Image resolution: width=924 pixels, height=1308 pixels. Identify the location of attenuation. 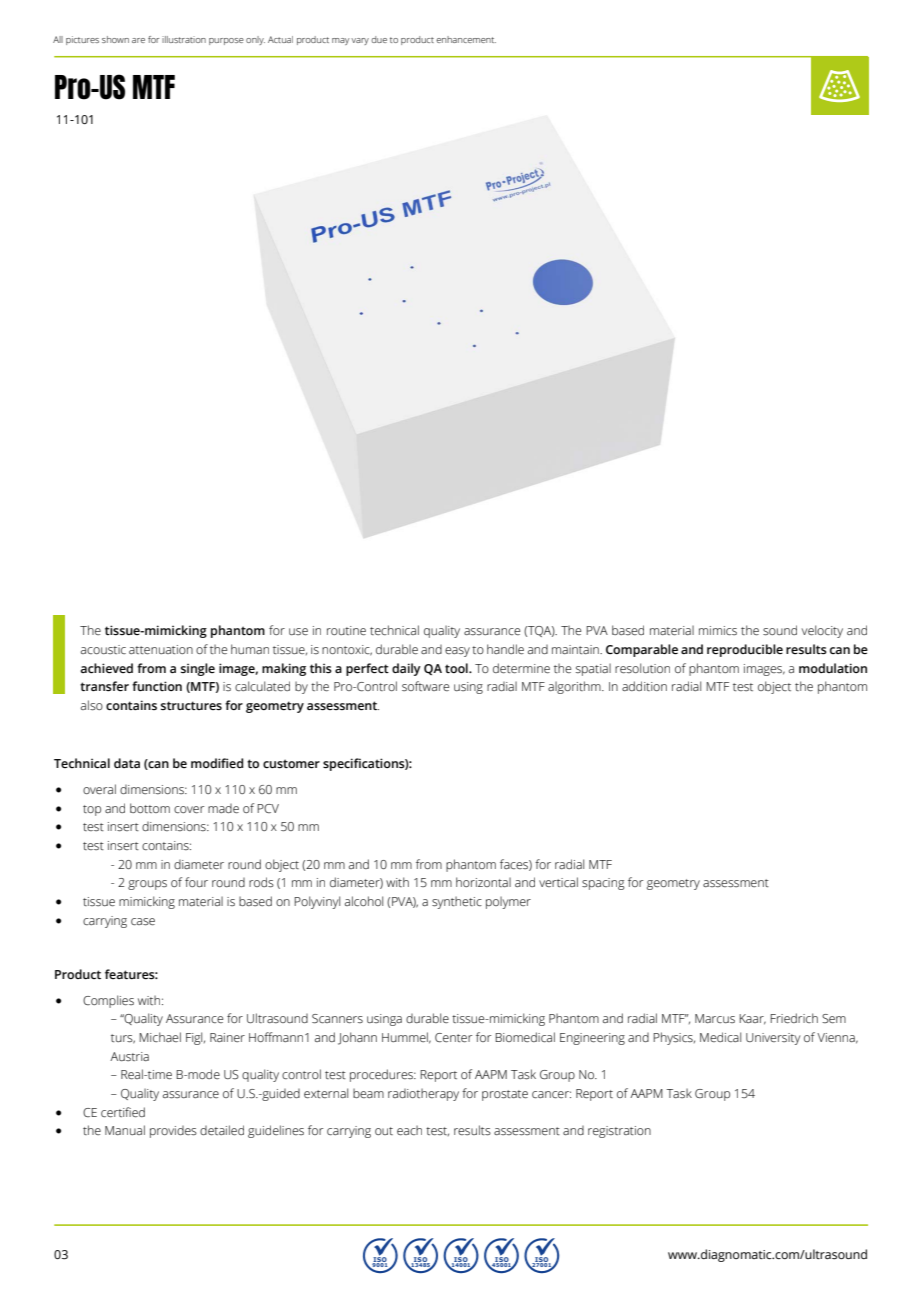
(161, 650).
